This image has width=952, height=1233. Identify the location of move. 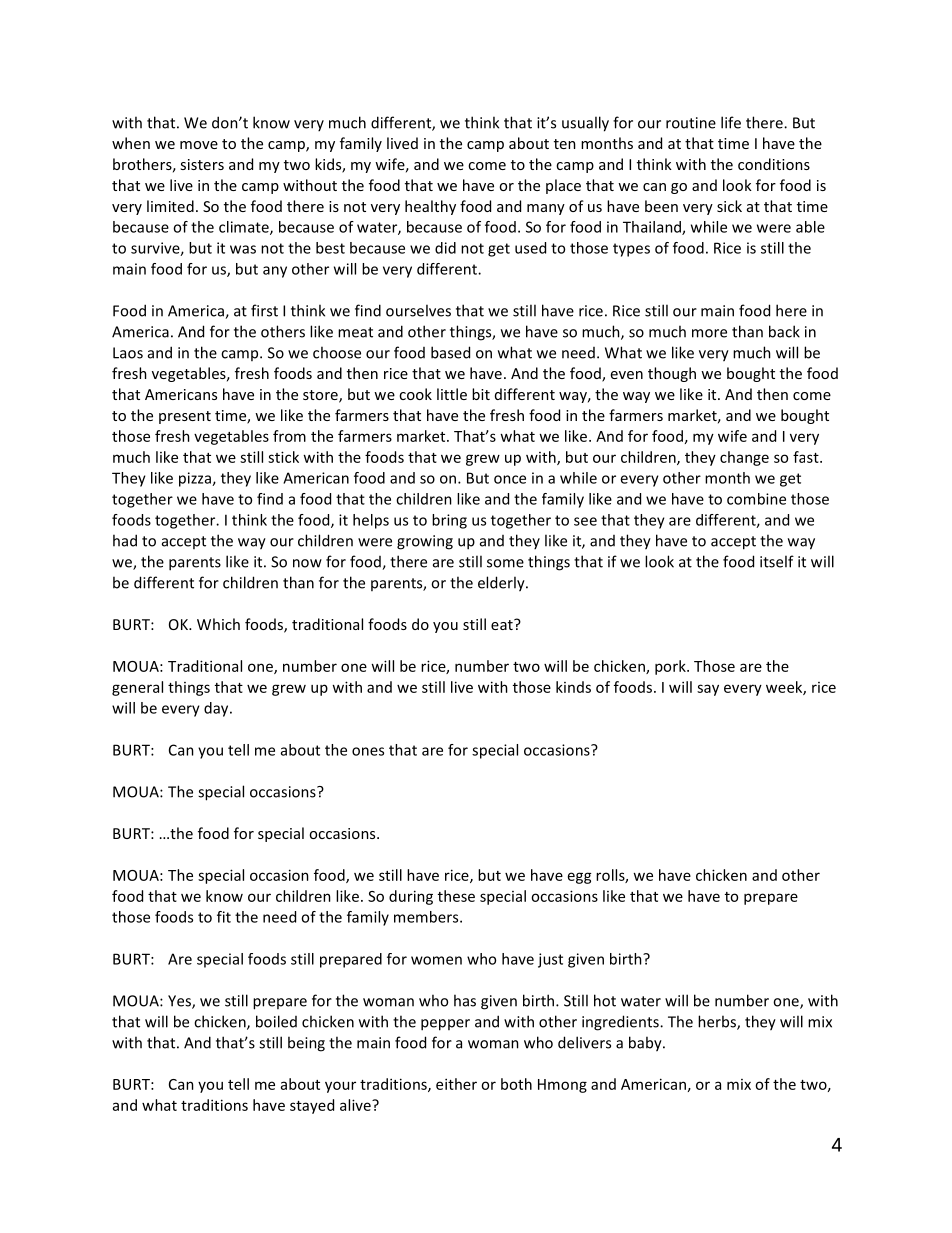
(199, 145).
